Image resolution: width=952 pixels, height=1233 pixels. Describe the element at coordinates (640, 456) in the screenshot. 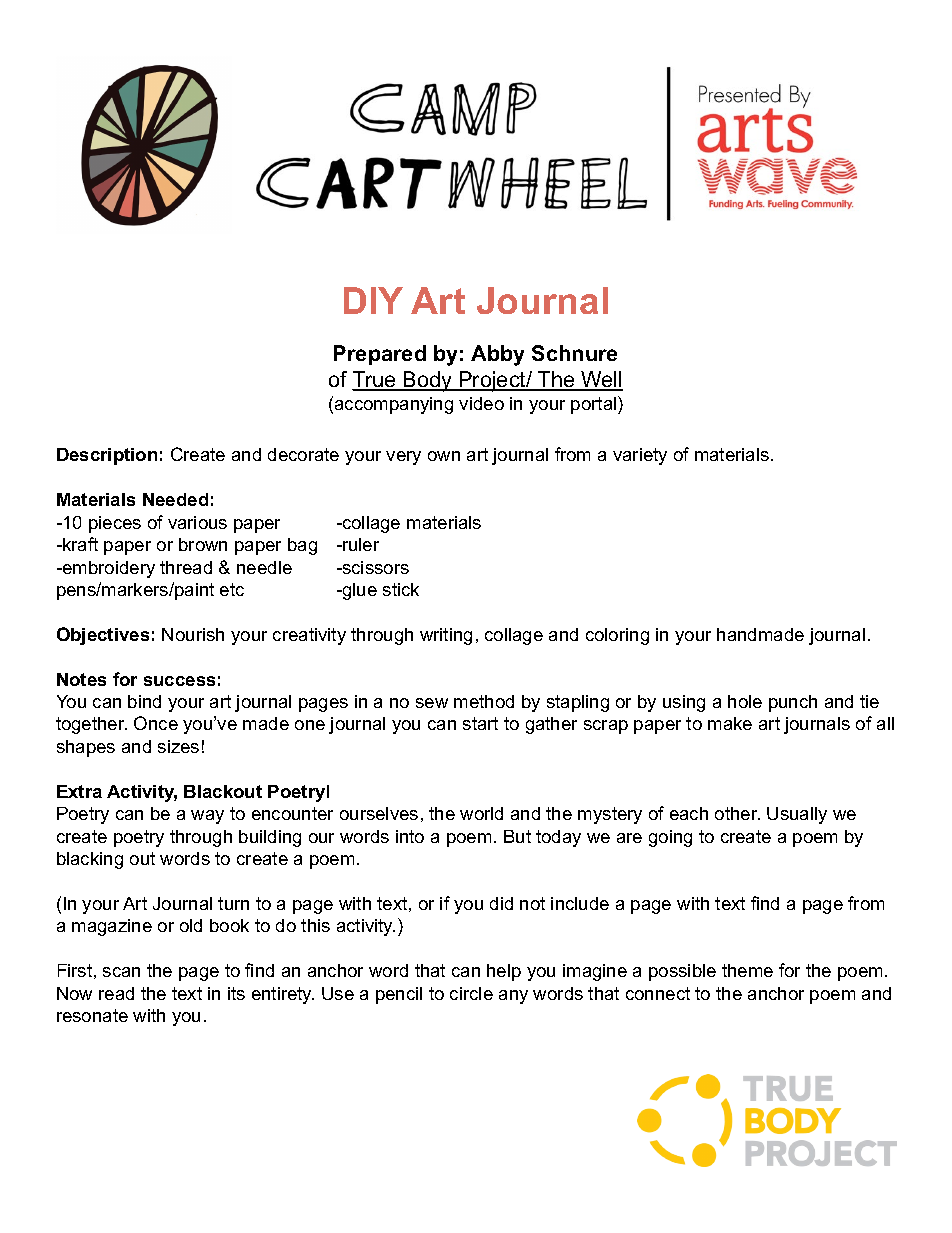

I see `variety` at that location.
